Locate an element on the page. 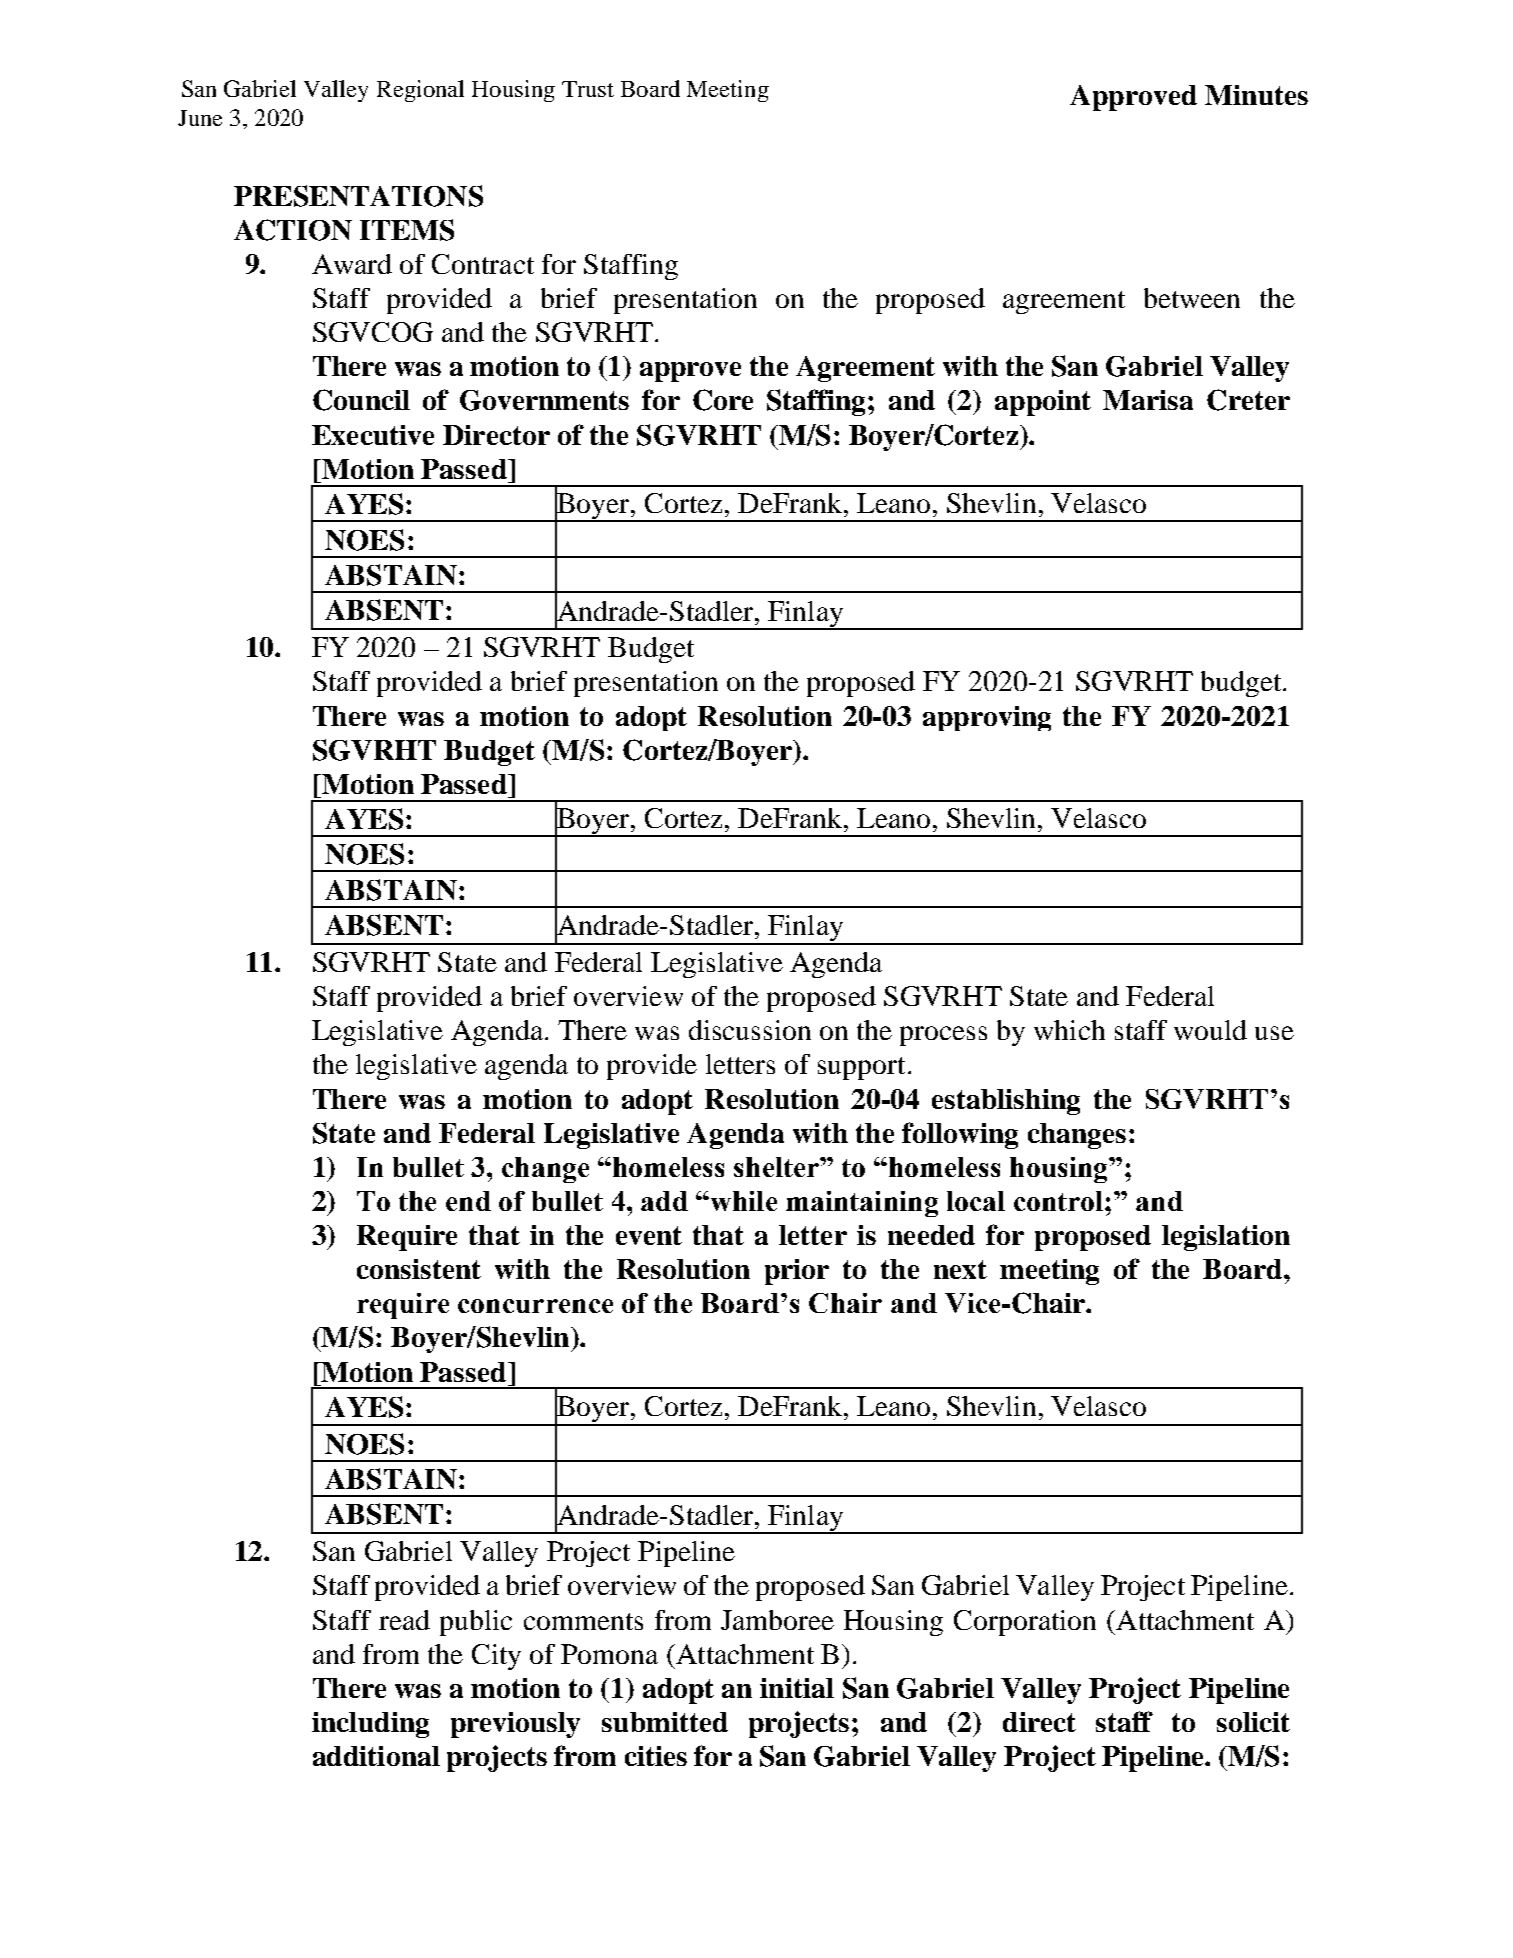 This document has width=1513, height=1958. prior is located at coordinates (797, 1272).
